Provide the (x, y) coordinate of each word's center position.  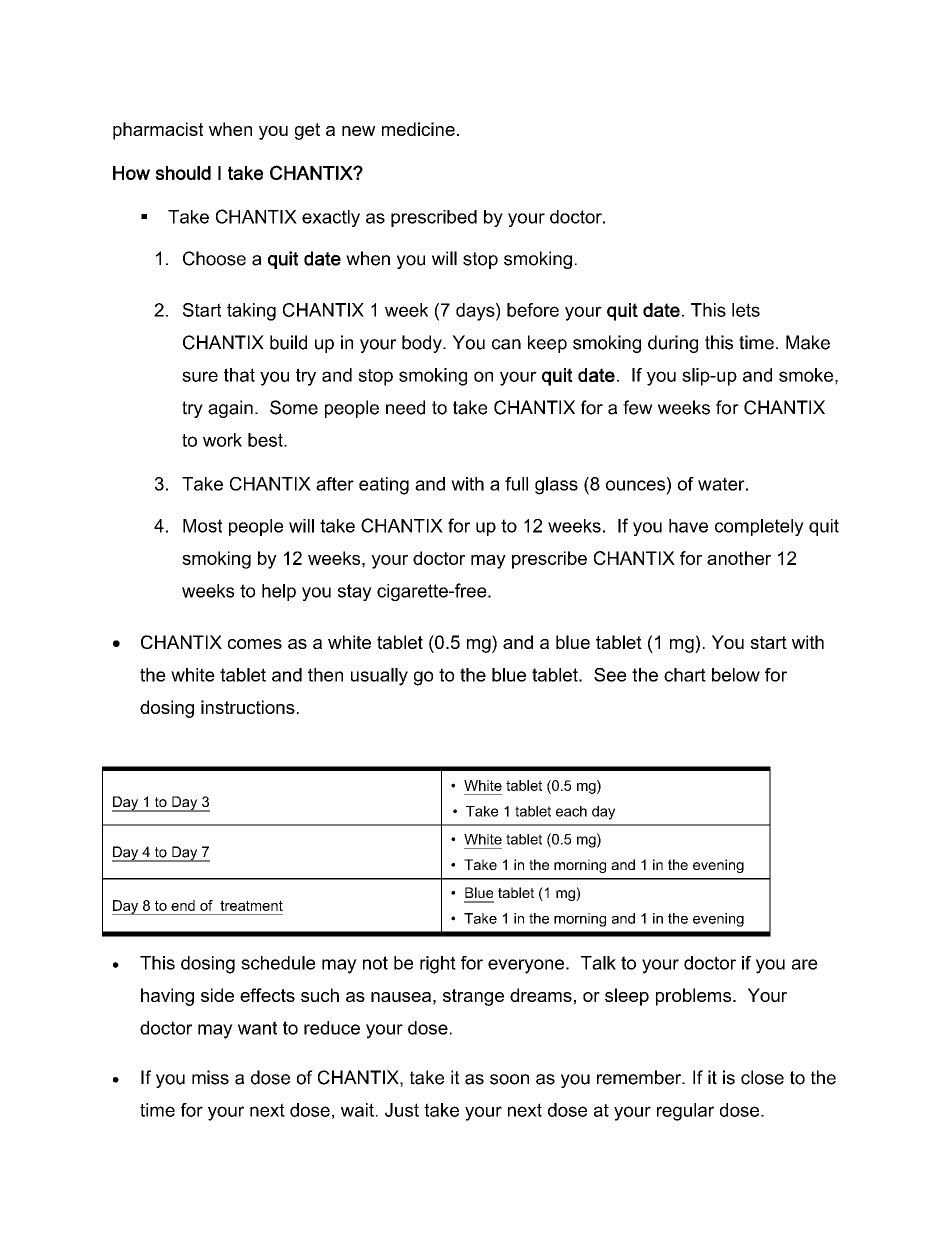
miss (210, 1077)
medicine (418, 129)
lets (746, 310)
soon (509, 1079)
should (183, 173)
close (762, 1077)
